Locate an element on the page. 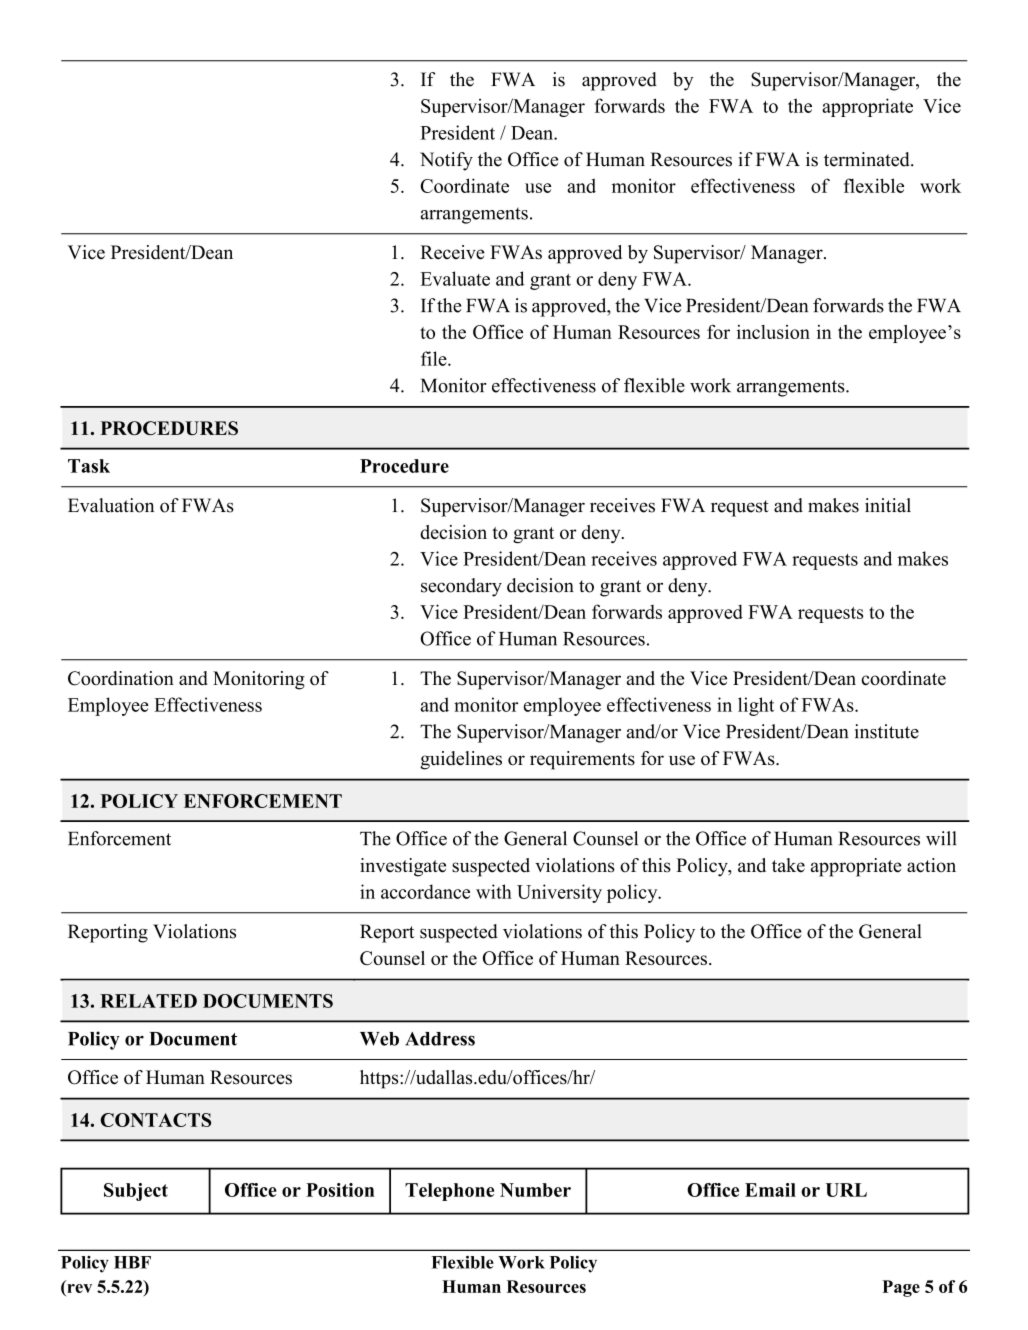 The image size is (1028, 1330). institute is located at coordinates (887, 731).
